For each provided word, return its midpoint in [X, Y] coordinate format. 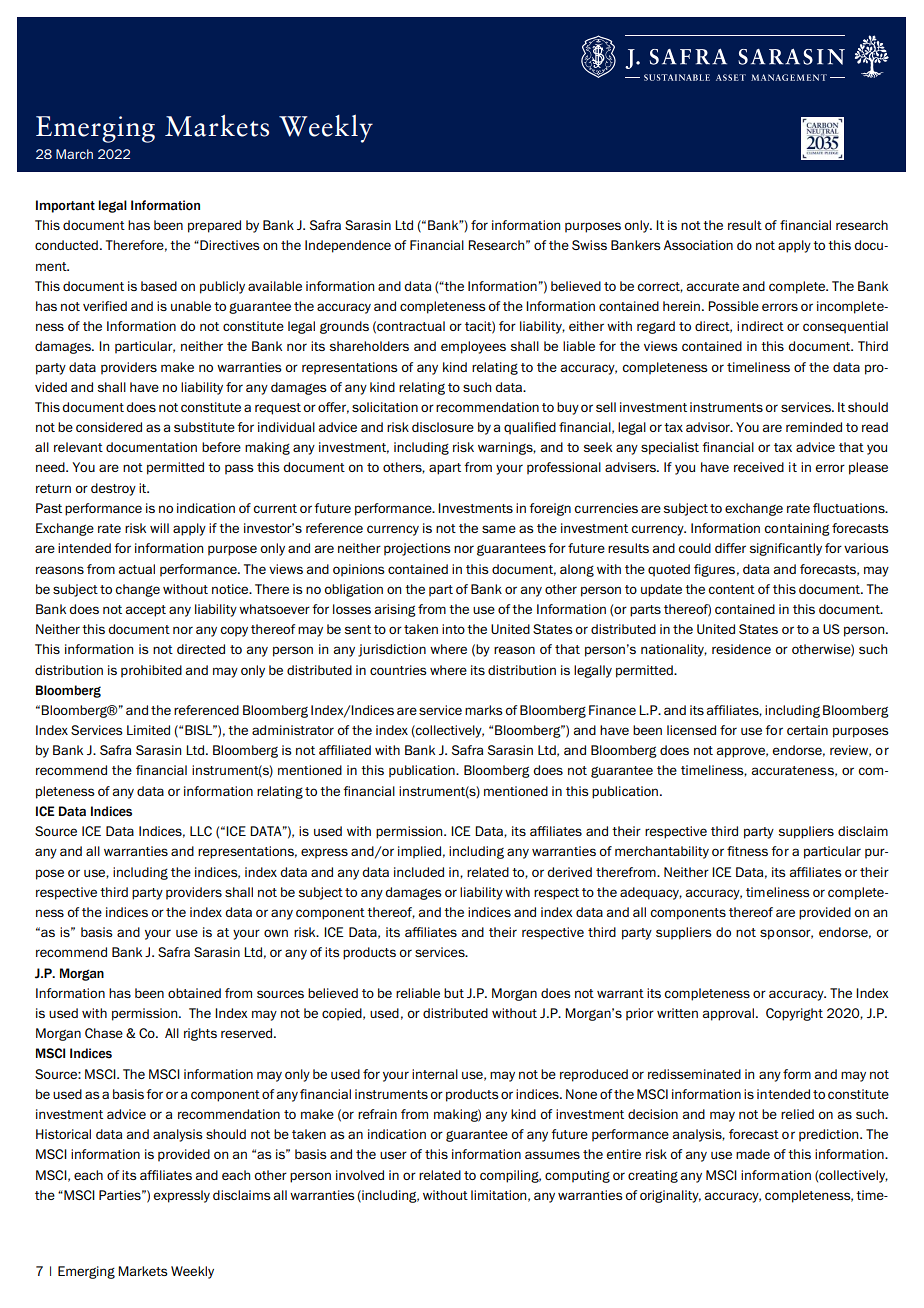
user [393, 1155]
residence [741, 649]
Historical [63, 1134]
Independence [348, 246]
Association [698, 245]
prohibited [151, 671]
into [453, 629]
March [74, 154]
